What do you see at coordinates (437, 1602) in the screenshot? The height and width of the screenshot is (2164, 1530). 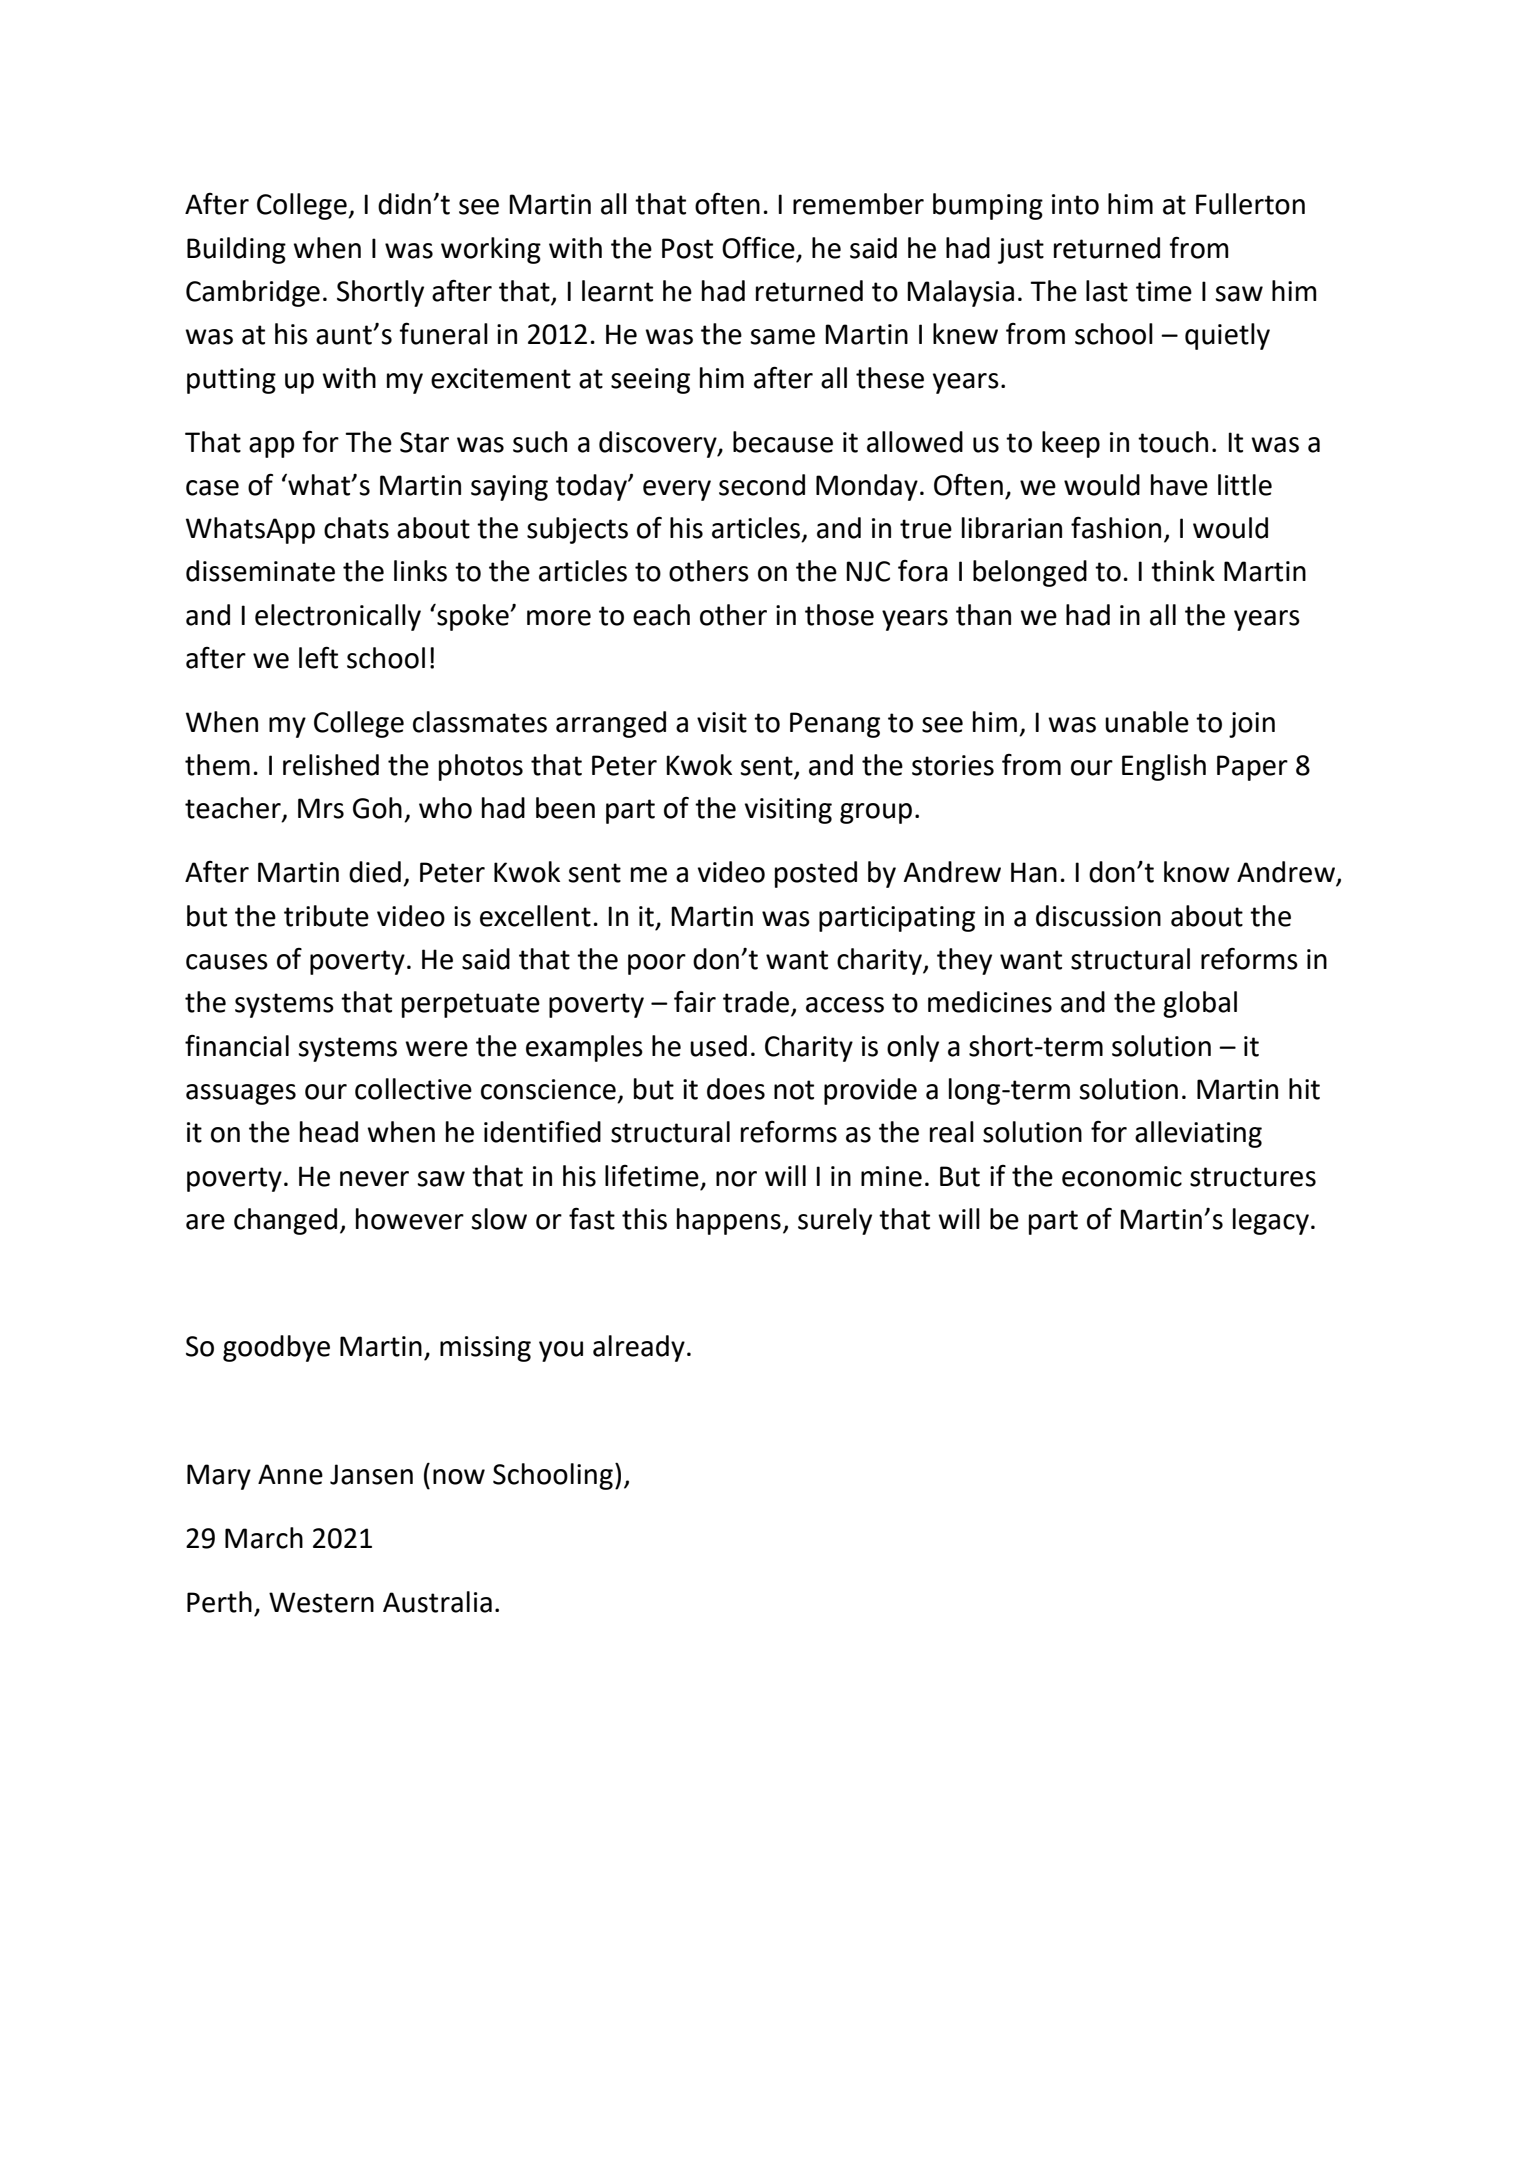 I see `Australia` at bounding box center [437, 1602].
